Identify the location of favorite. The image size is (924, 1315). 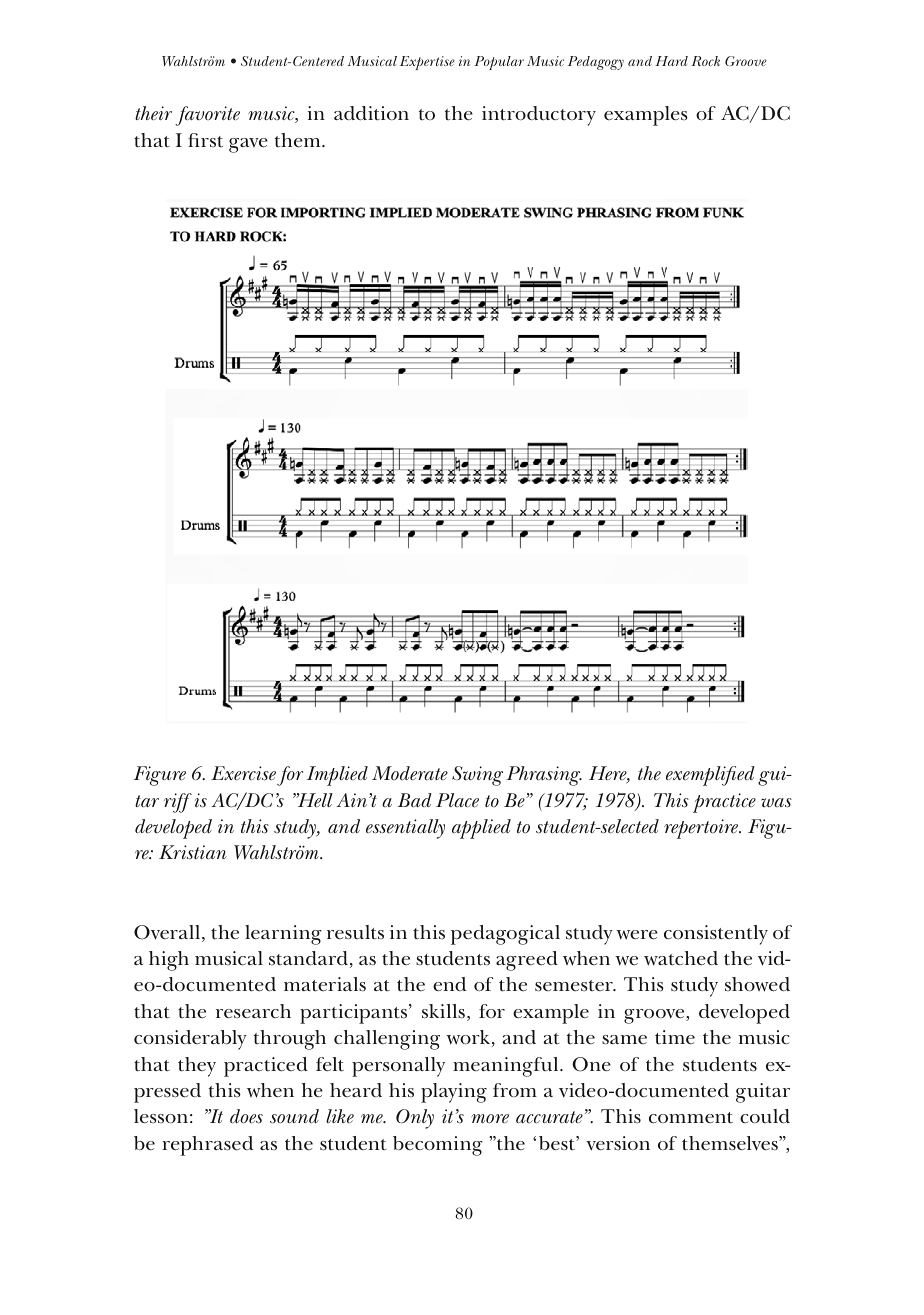
(207, 116).
